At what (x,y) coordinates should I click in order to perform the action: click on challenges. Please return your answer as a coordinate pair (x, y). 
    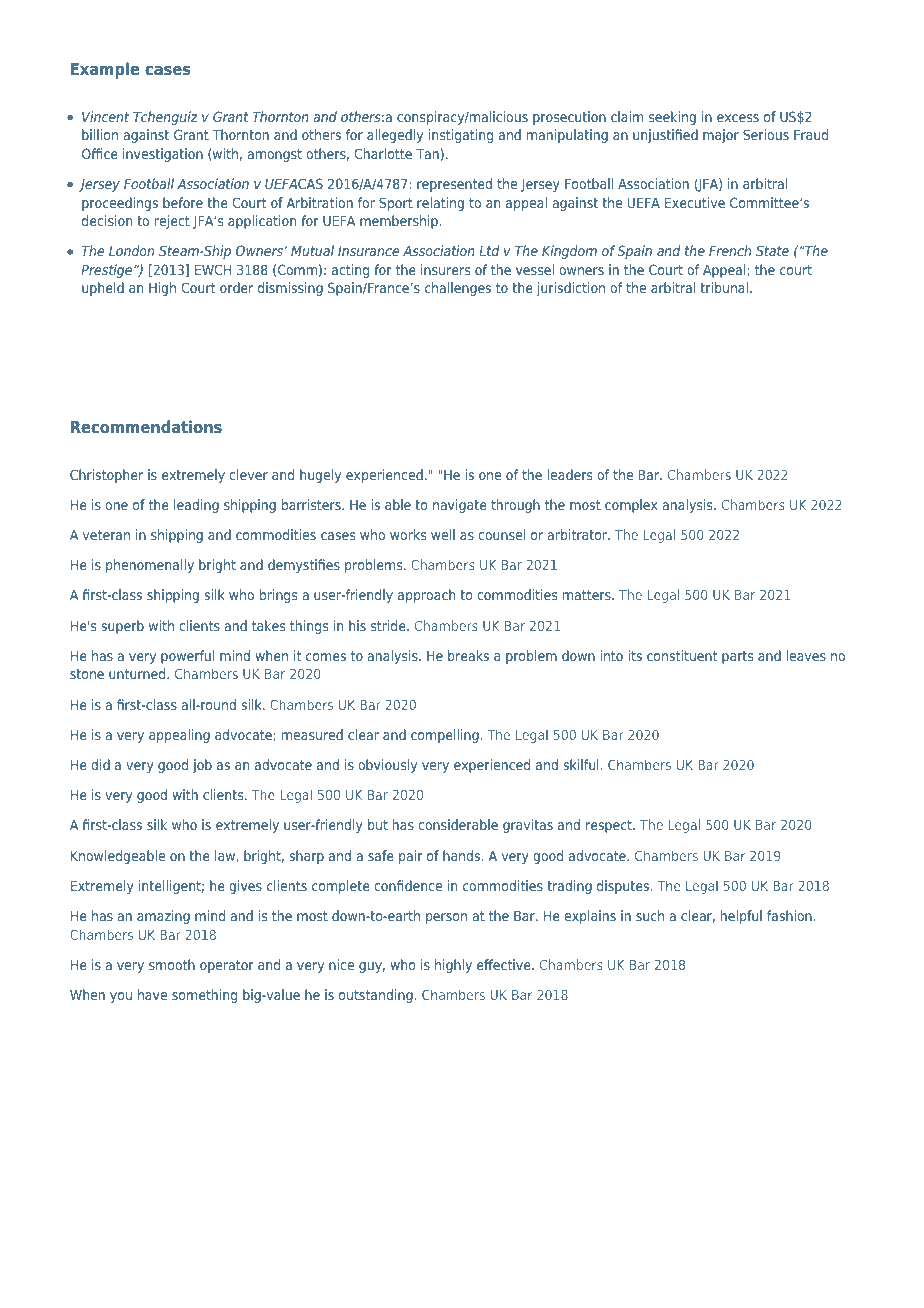
    Looking at the image, I should click on (458, 289).
